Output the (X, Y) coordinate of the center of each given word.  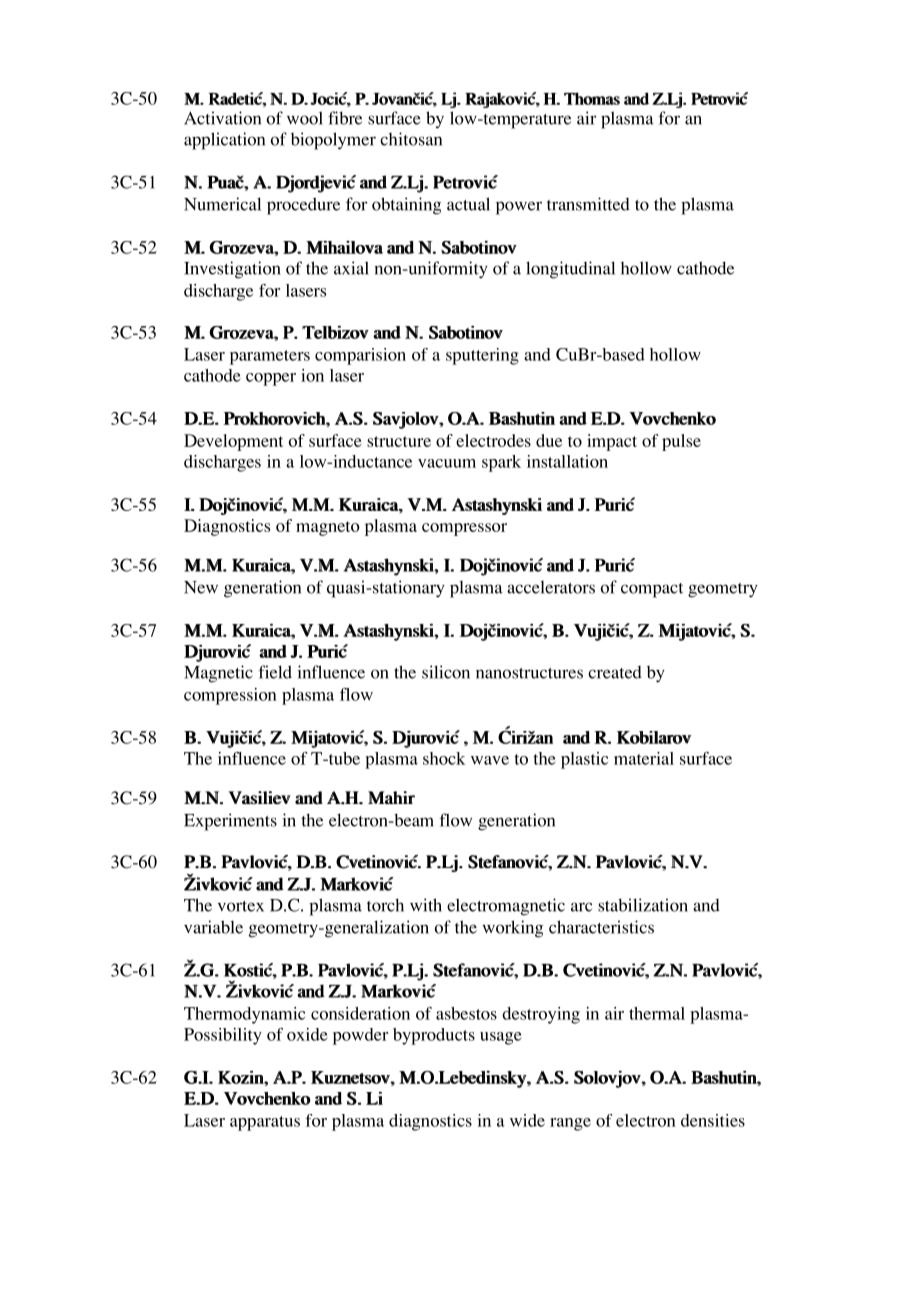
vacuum (447, 463)
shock (444, 758)
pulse (681, 442)
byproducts (434, 1036)
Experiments (230, 822)
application (224, 141)
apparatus (265, 1123)
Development (233, 442)
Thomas (592, 98)
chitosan (411, 139)
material (644, 758)
